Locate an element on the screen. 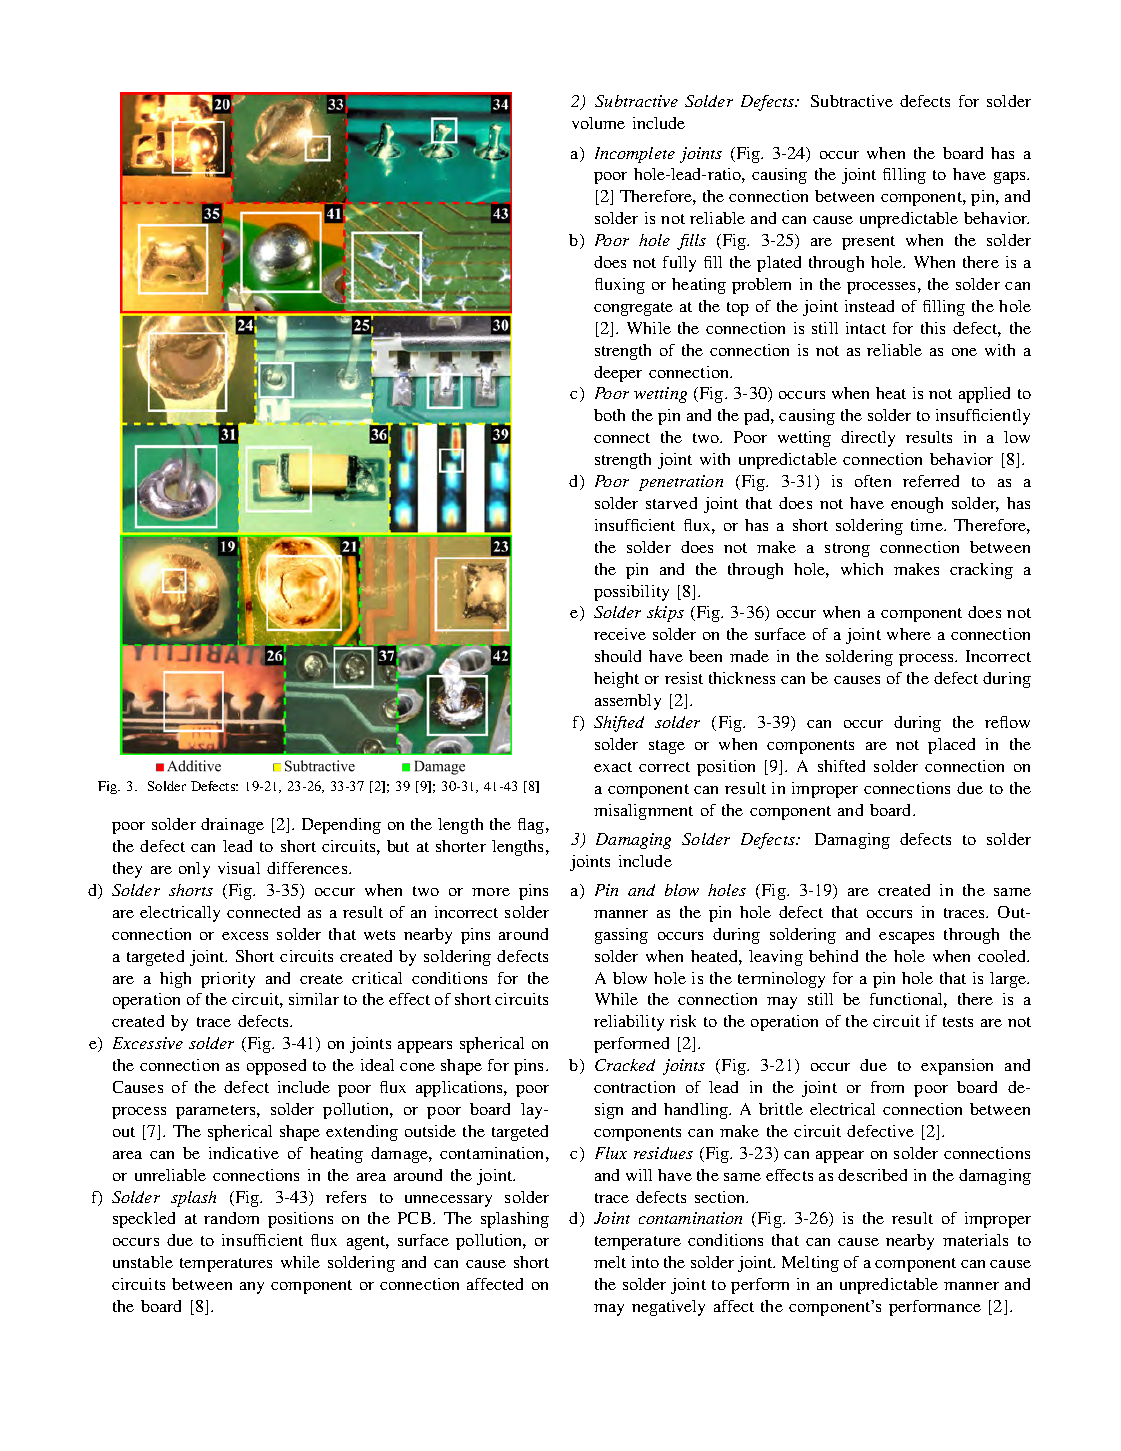 This screenshot has height=1451, width=1121. starved is located at coordinates (671, 503).
